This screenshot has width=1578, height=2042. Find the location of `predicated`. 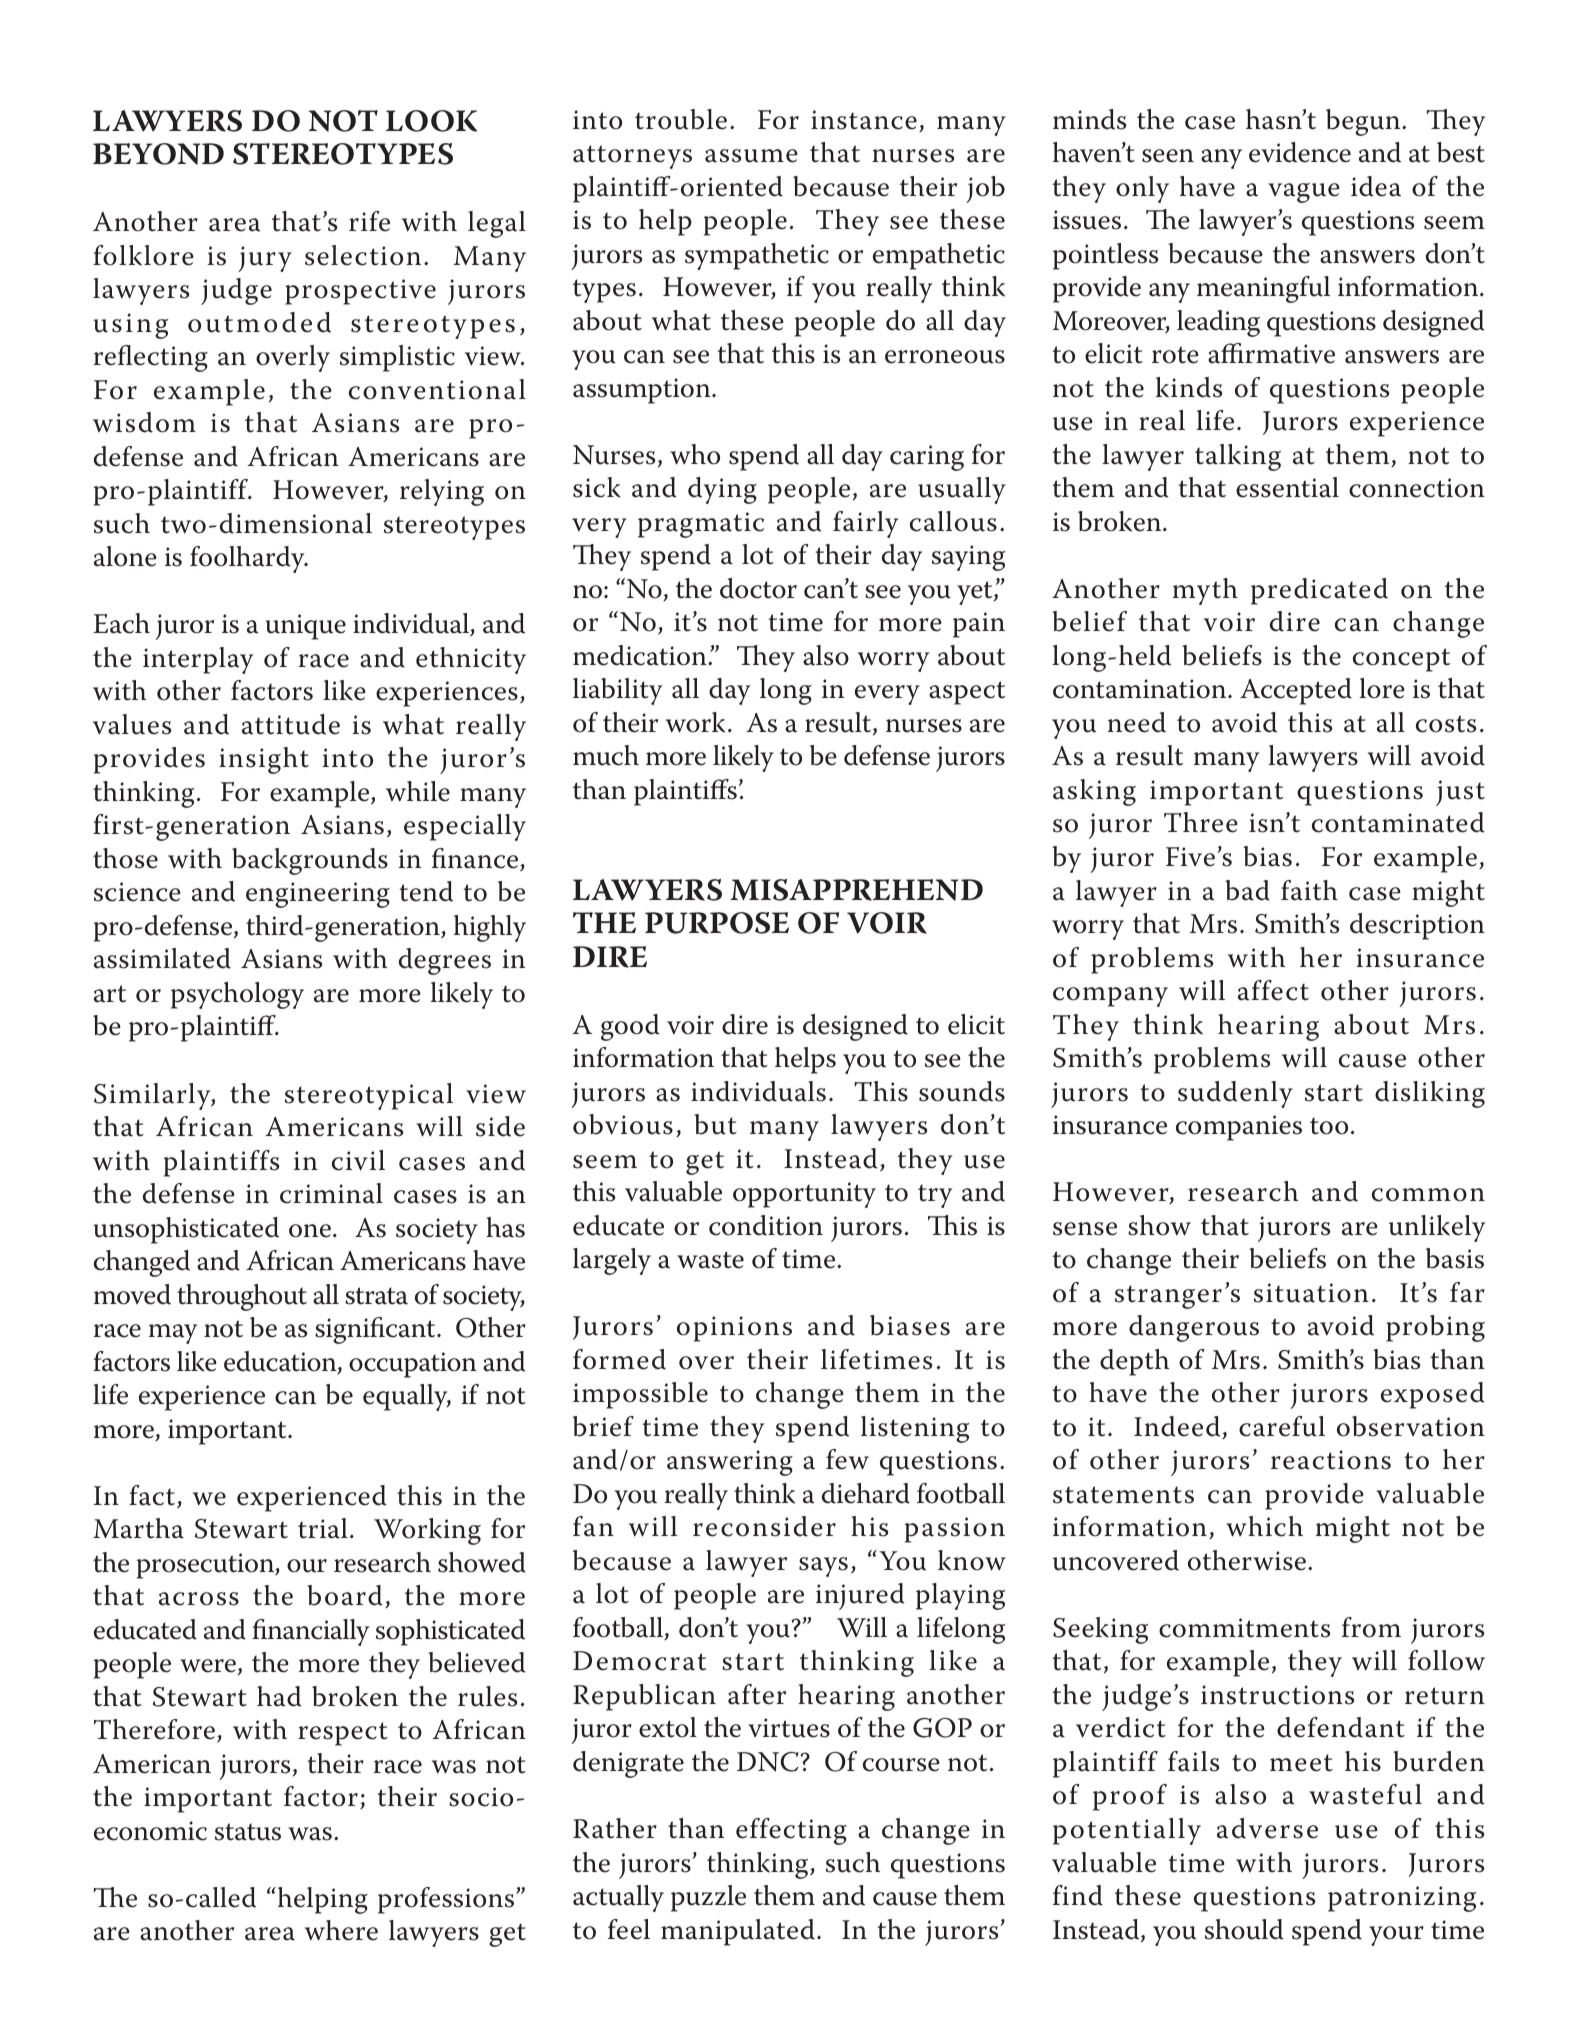

predicated is located at coordinates (1319, 591).
